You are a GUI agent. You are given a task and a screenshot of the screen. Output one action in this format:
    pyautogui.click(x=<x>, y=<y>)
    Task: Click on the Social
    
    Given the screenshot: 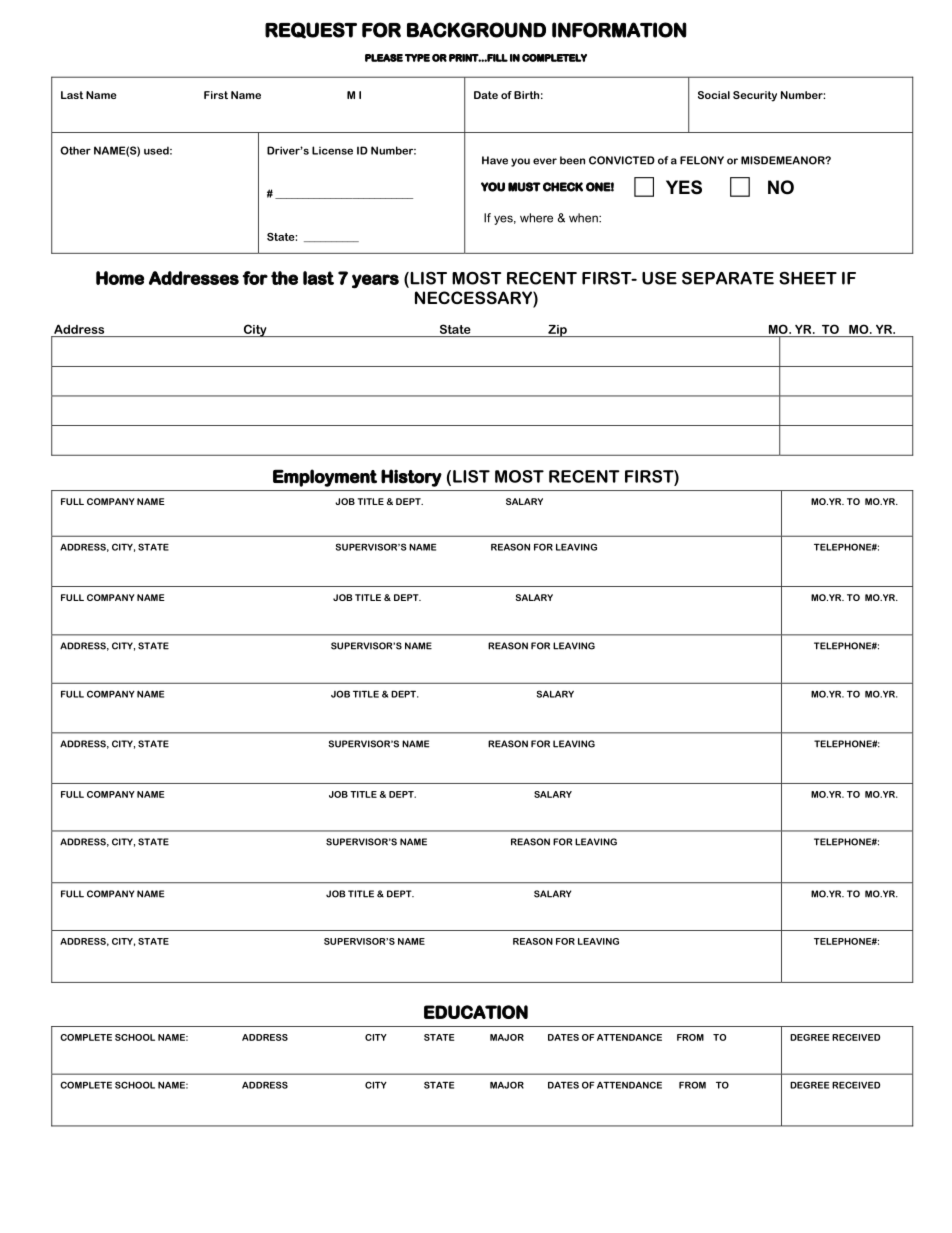 What is the action you would take?
    pyautogui.click(x=714, y=95)
